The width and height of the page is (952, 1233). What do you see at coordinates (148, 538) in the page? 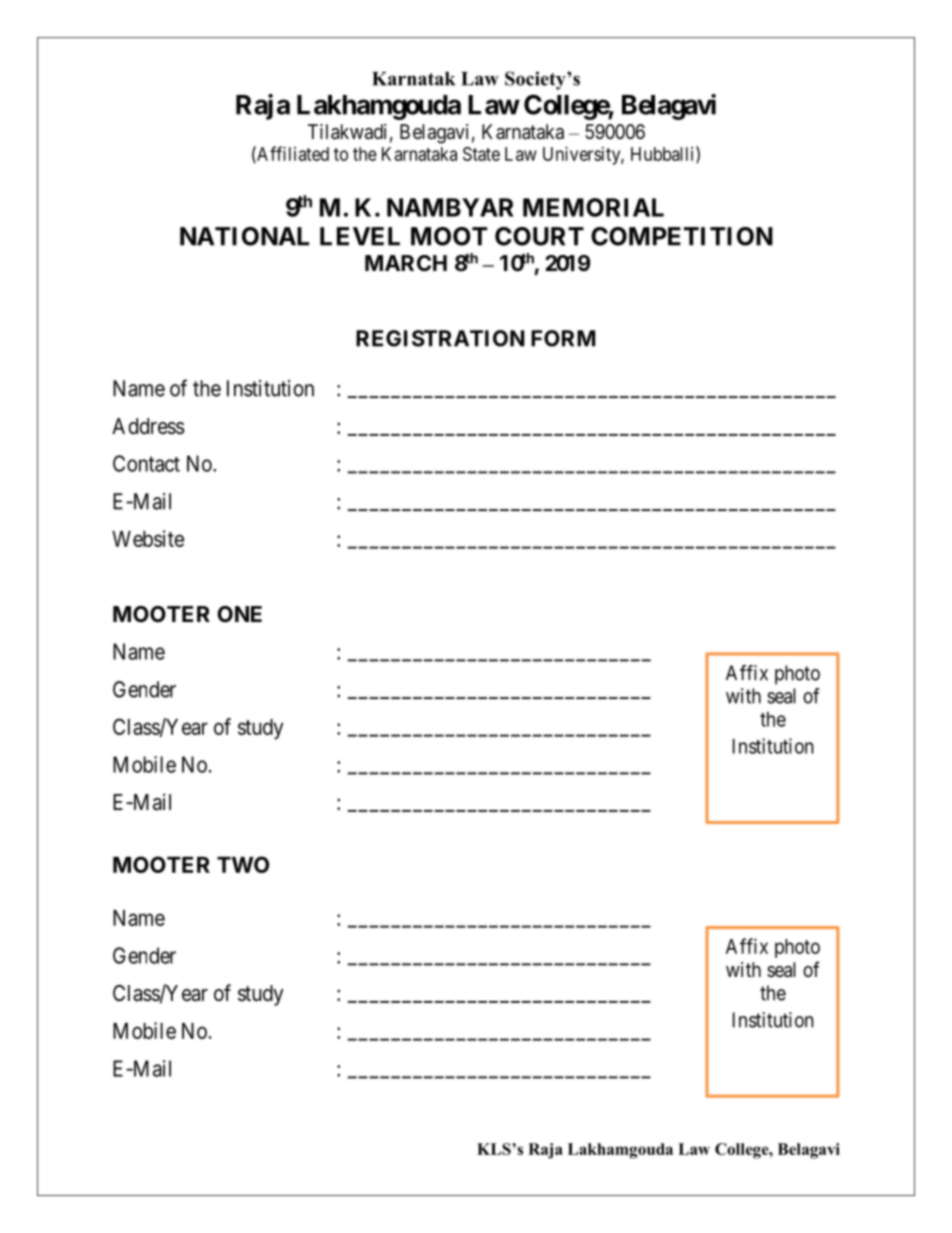
I see `Website` at bounding box center [148, 538].
